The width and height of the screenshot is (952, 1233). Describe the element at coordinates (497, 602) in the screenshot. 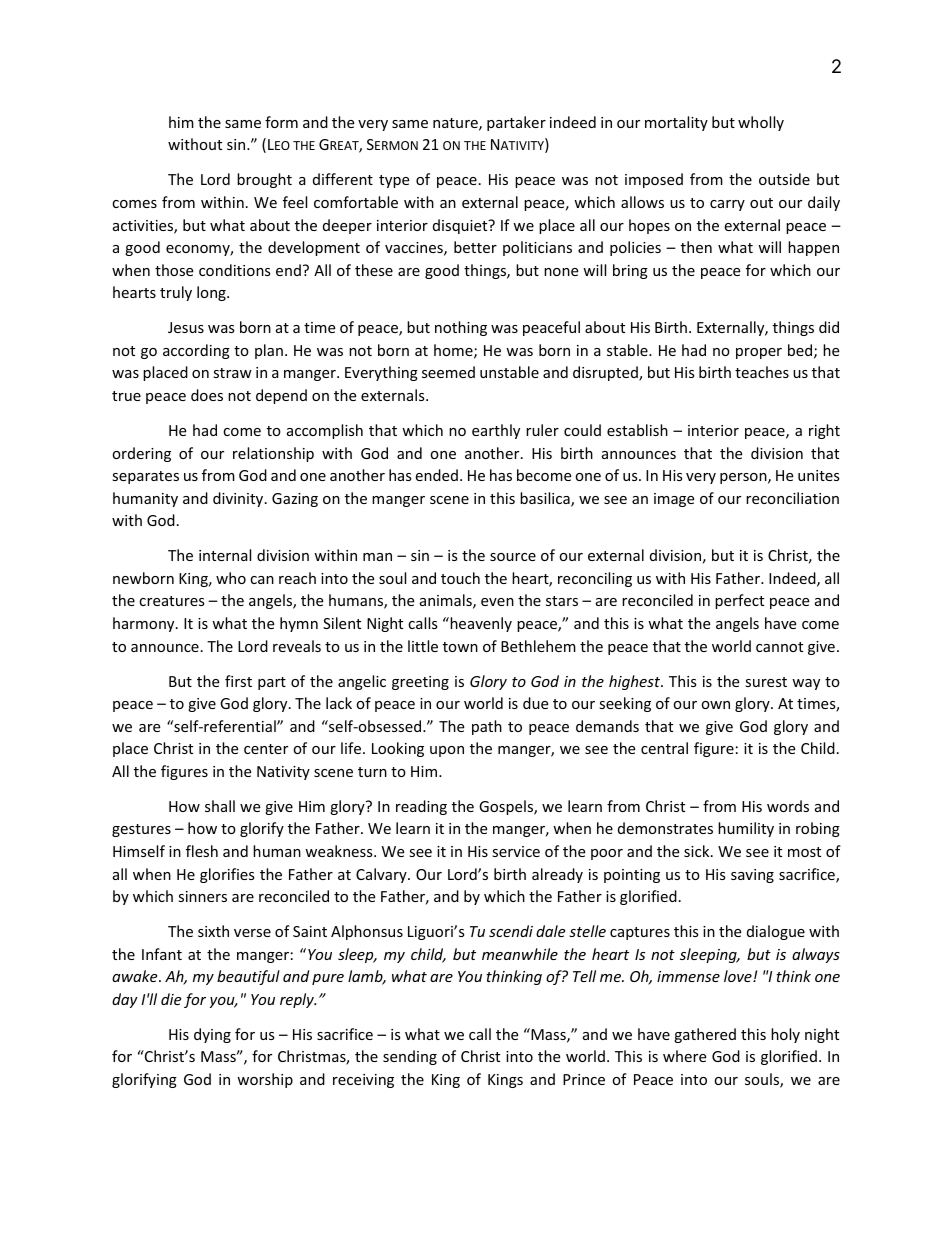

I see `even` at that location.
